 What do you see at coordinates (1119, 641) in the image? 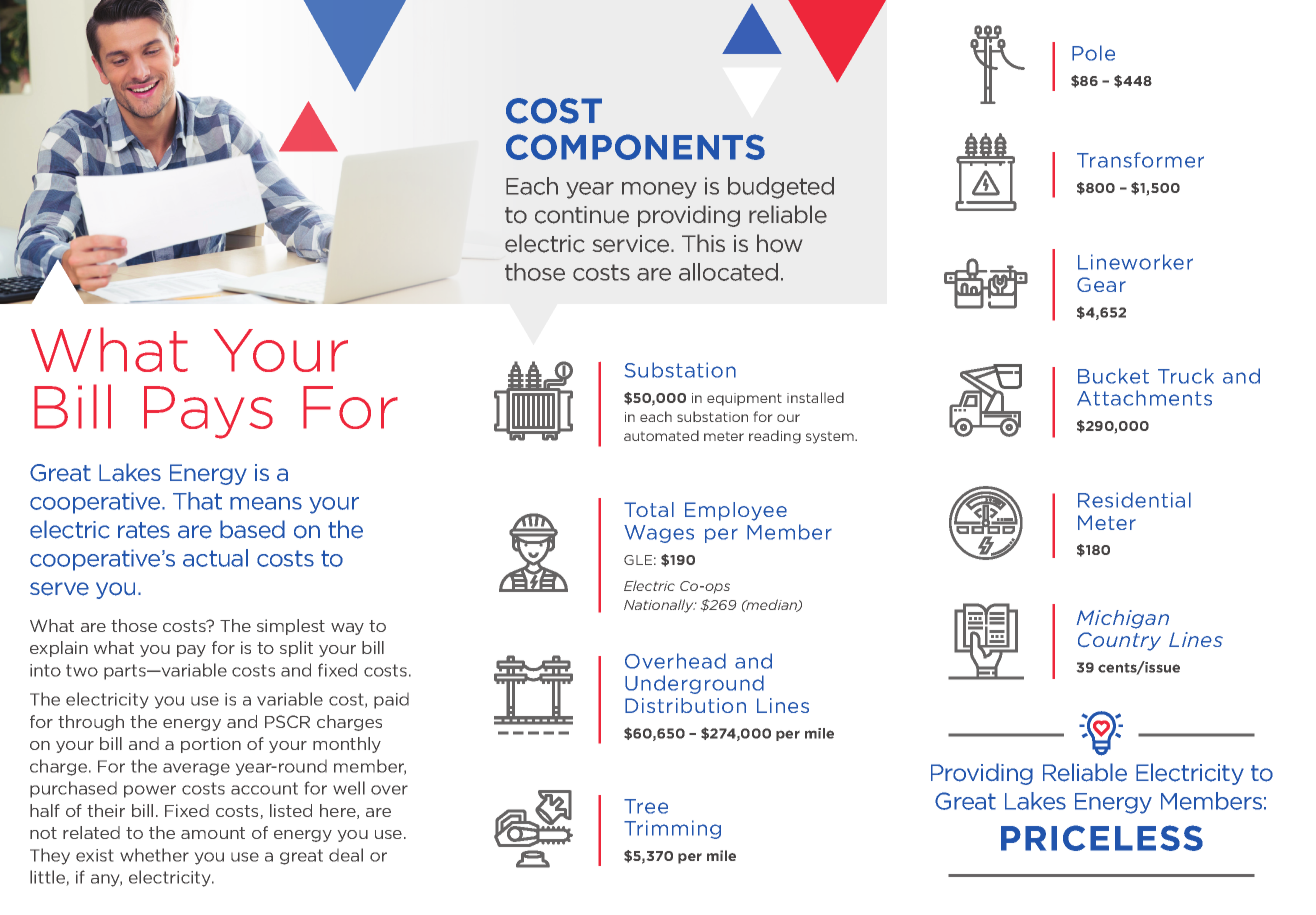
I see `Country` at bounding box center [1119, 641].
